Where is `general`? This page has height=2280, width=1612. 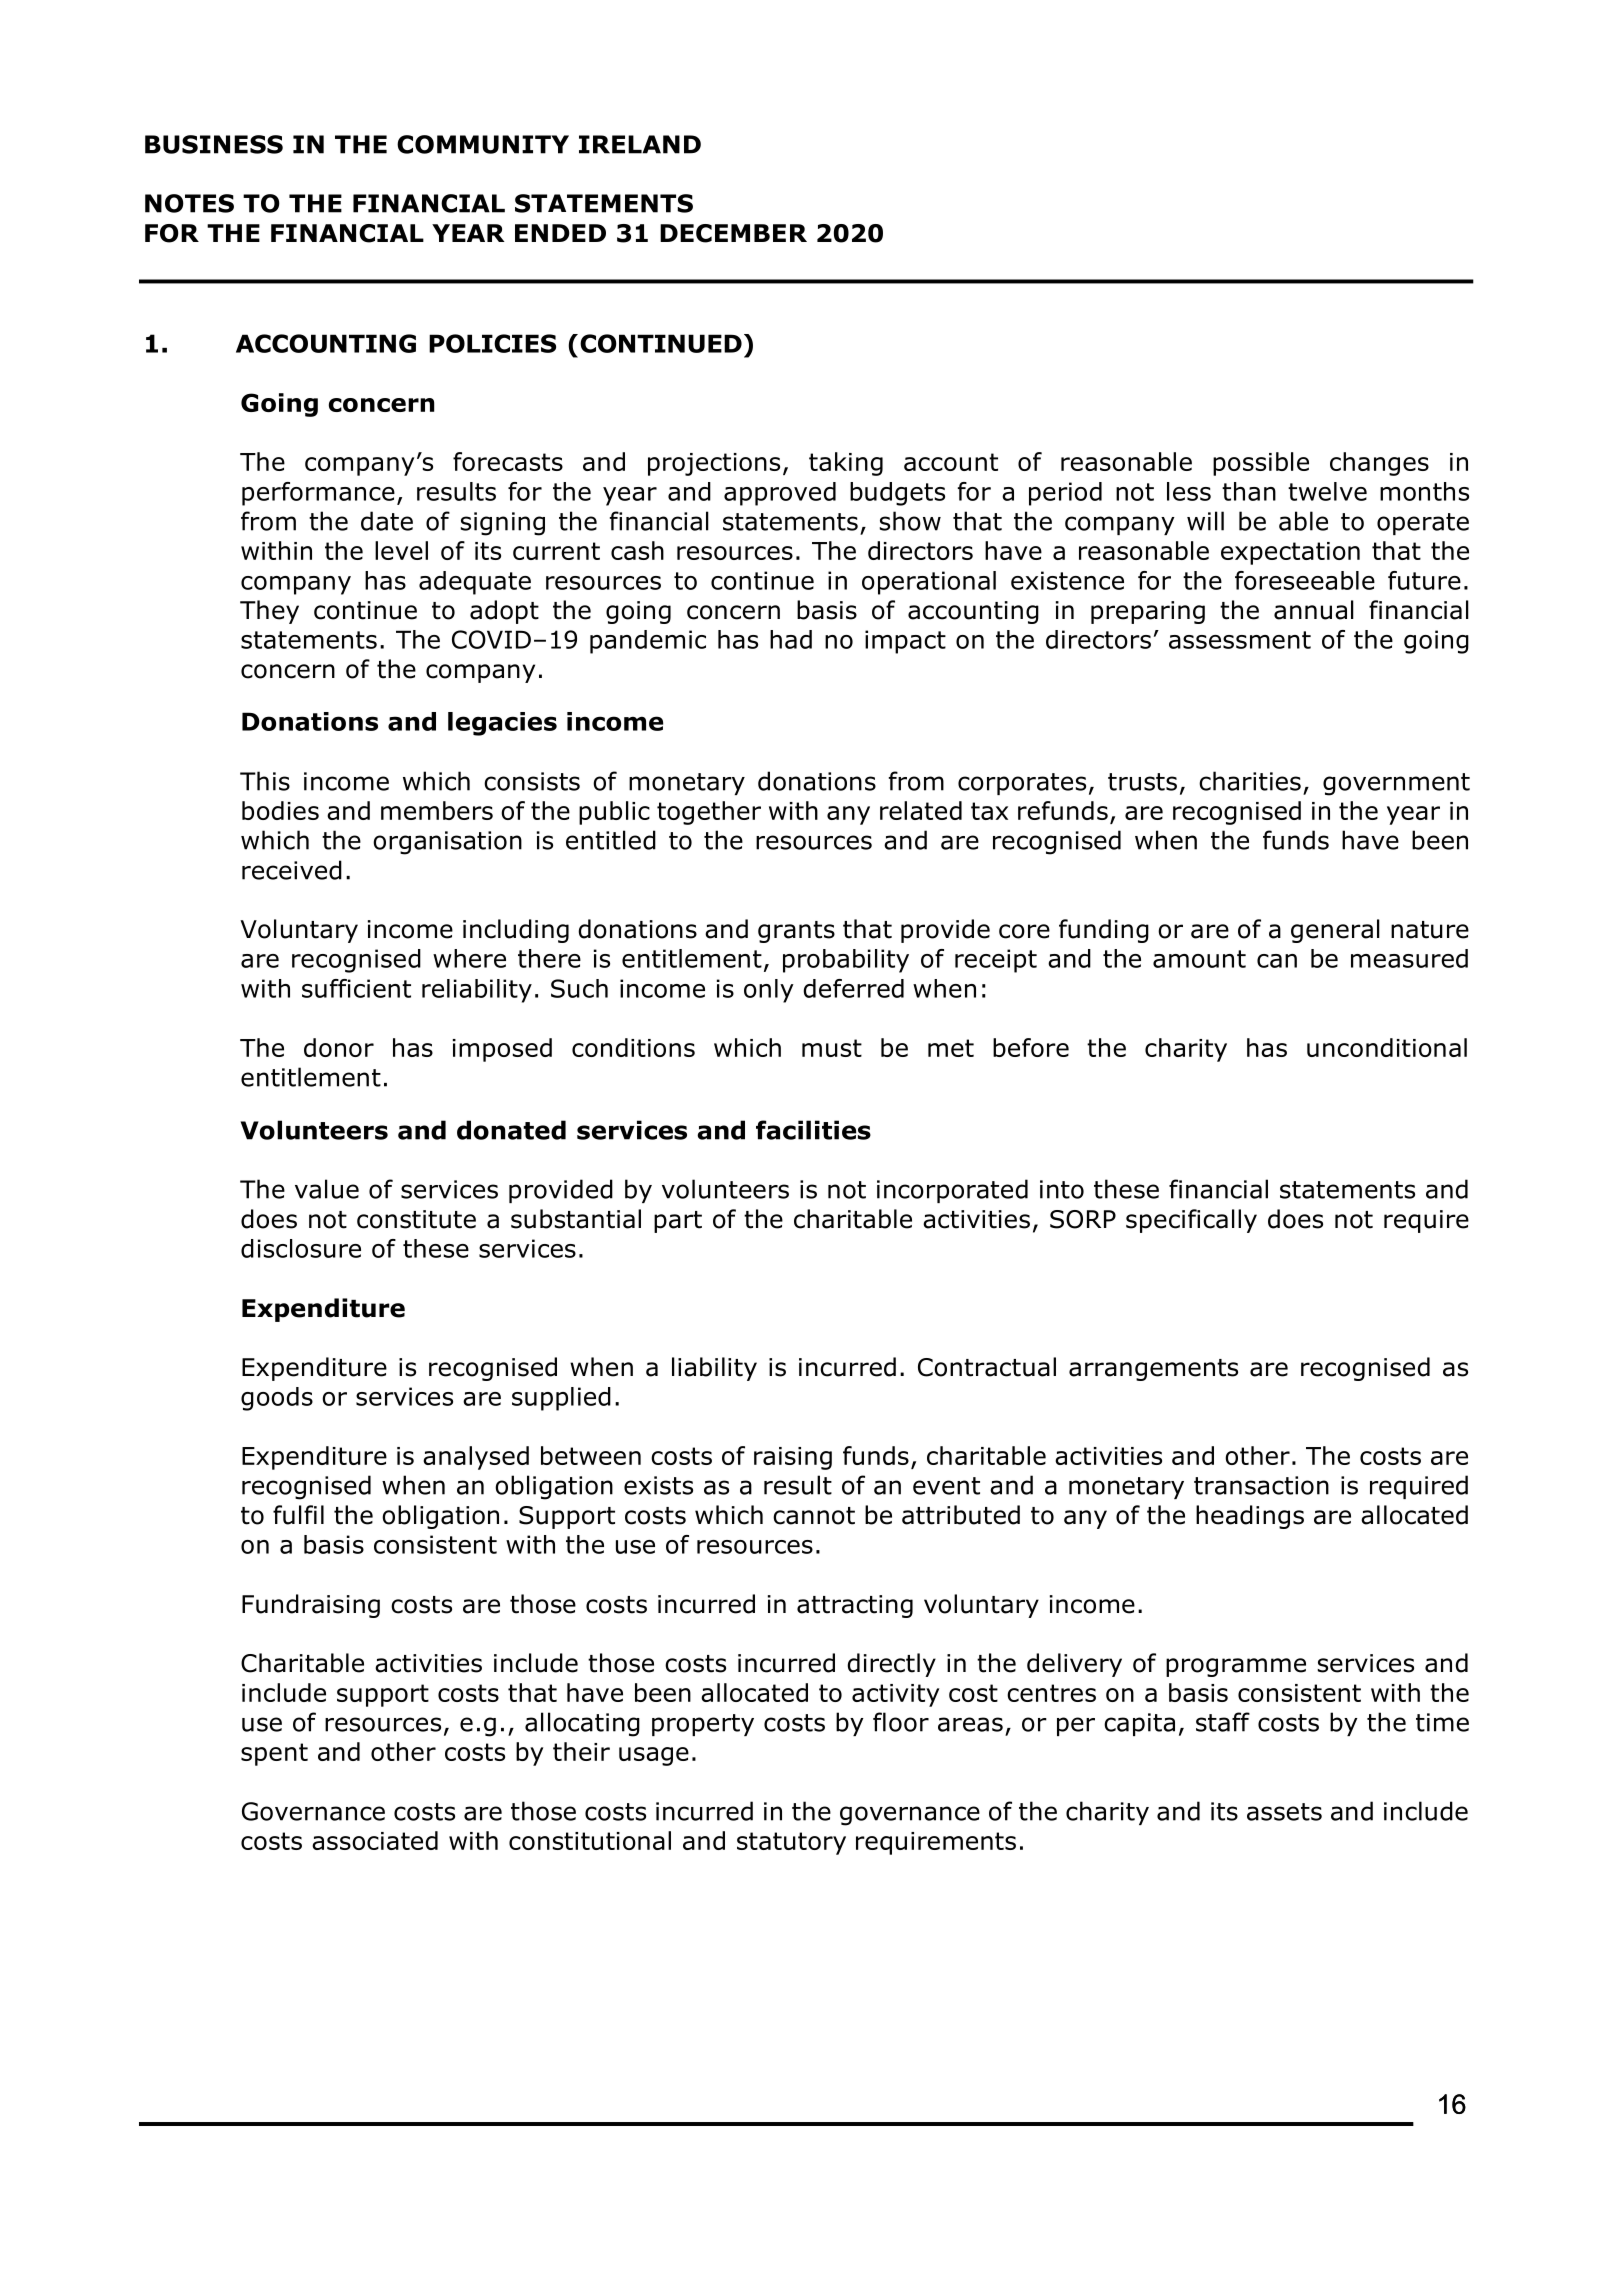 general is located at coordinates (1335, 931).
